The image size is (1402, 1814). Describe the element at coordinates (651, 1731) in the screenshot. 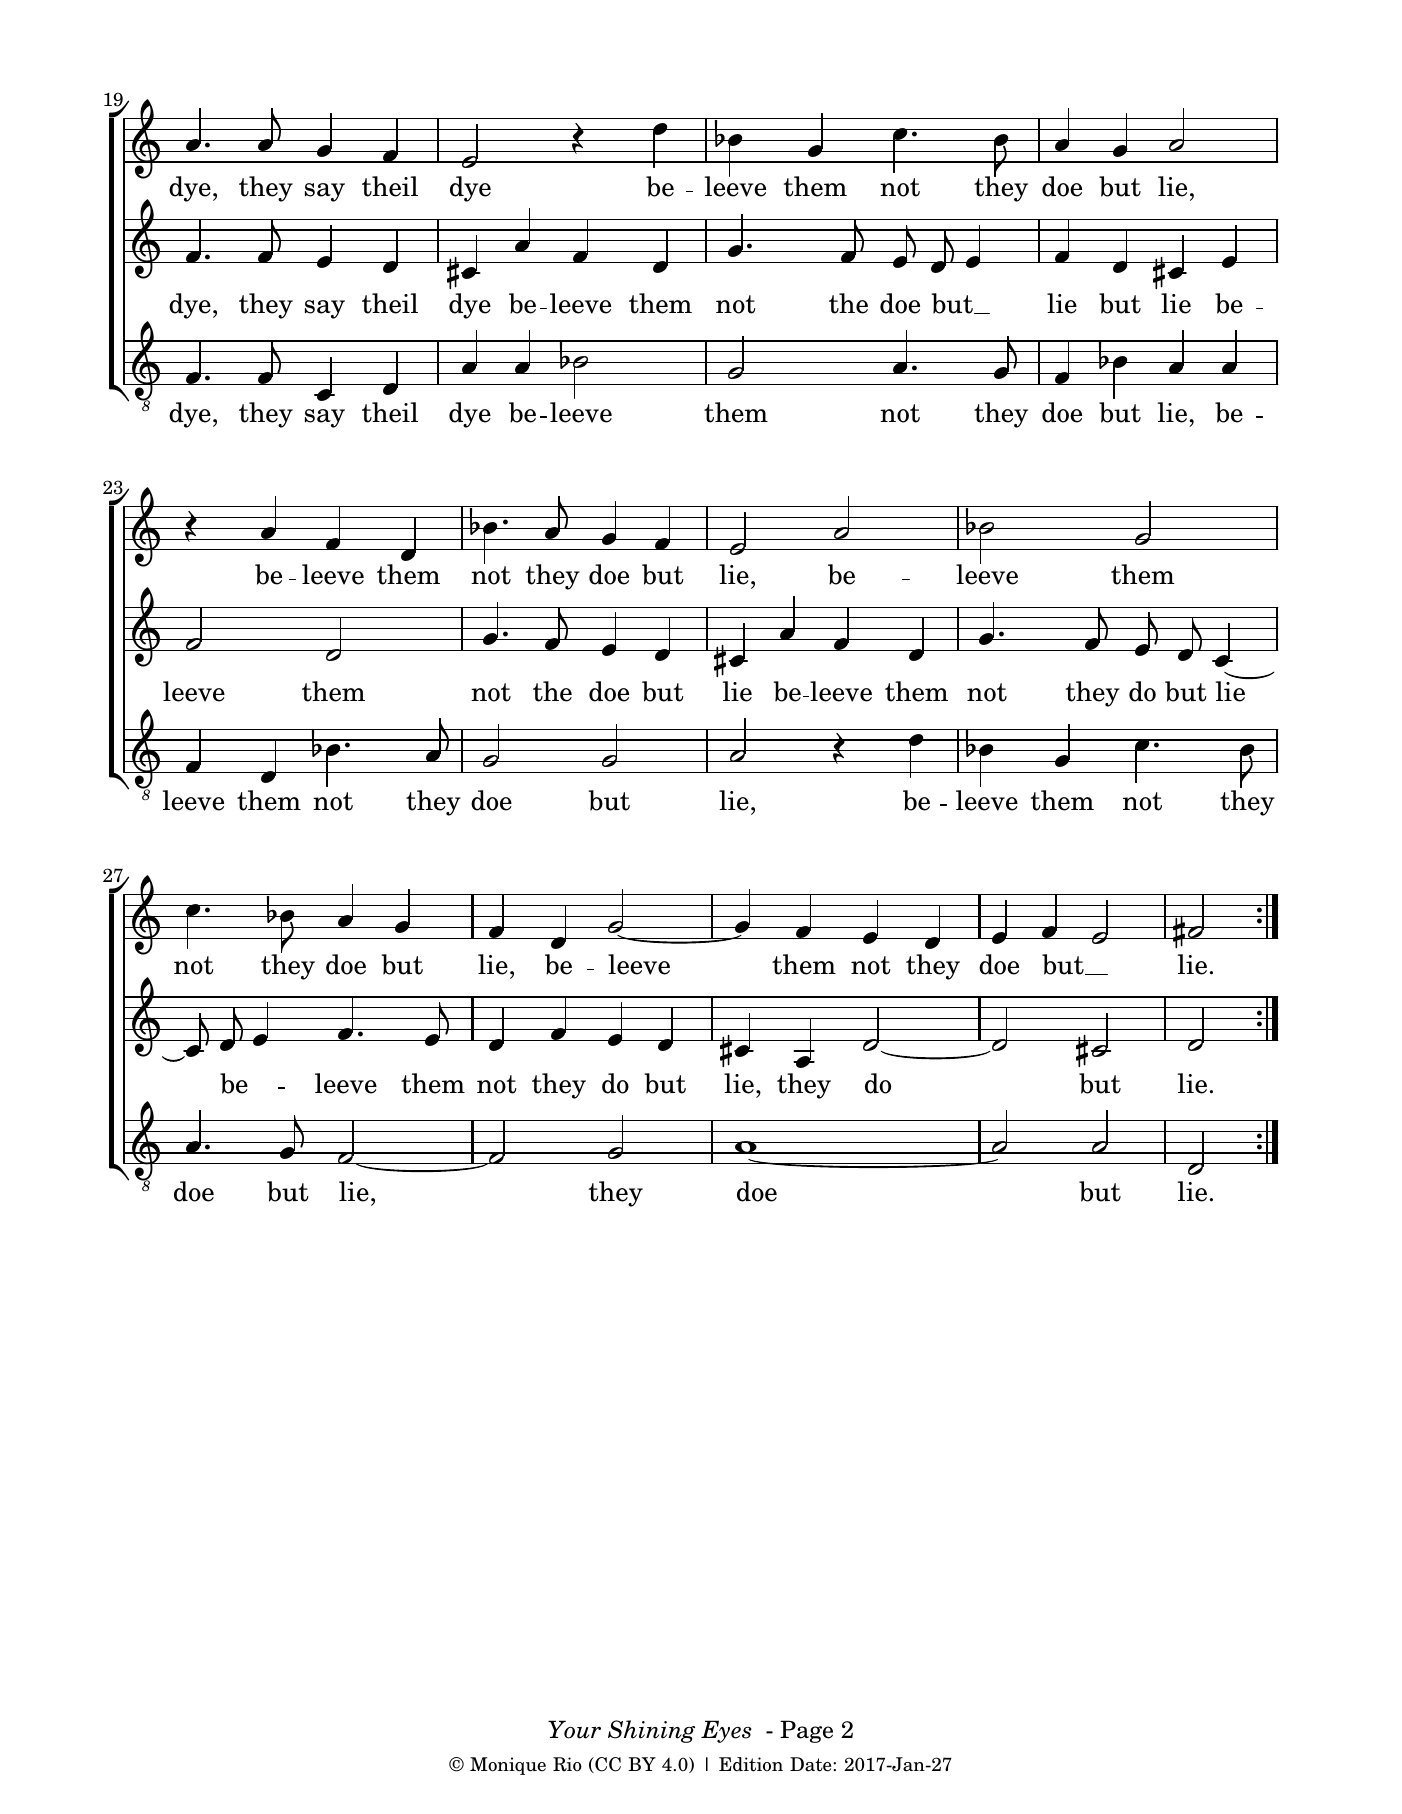

I see `Shining` at that location.
